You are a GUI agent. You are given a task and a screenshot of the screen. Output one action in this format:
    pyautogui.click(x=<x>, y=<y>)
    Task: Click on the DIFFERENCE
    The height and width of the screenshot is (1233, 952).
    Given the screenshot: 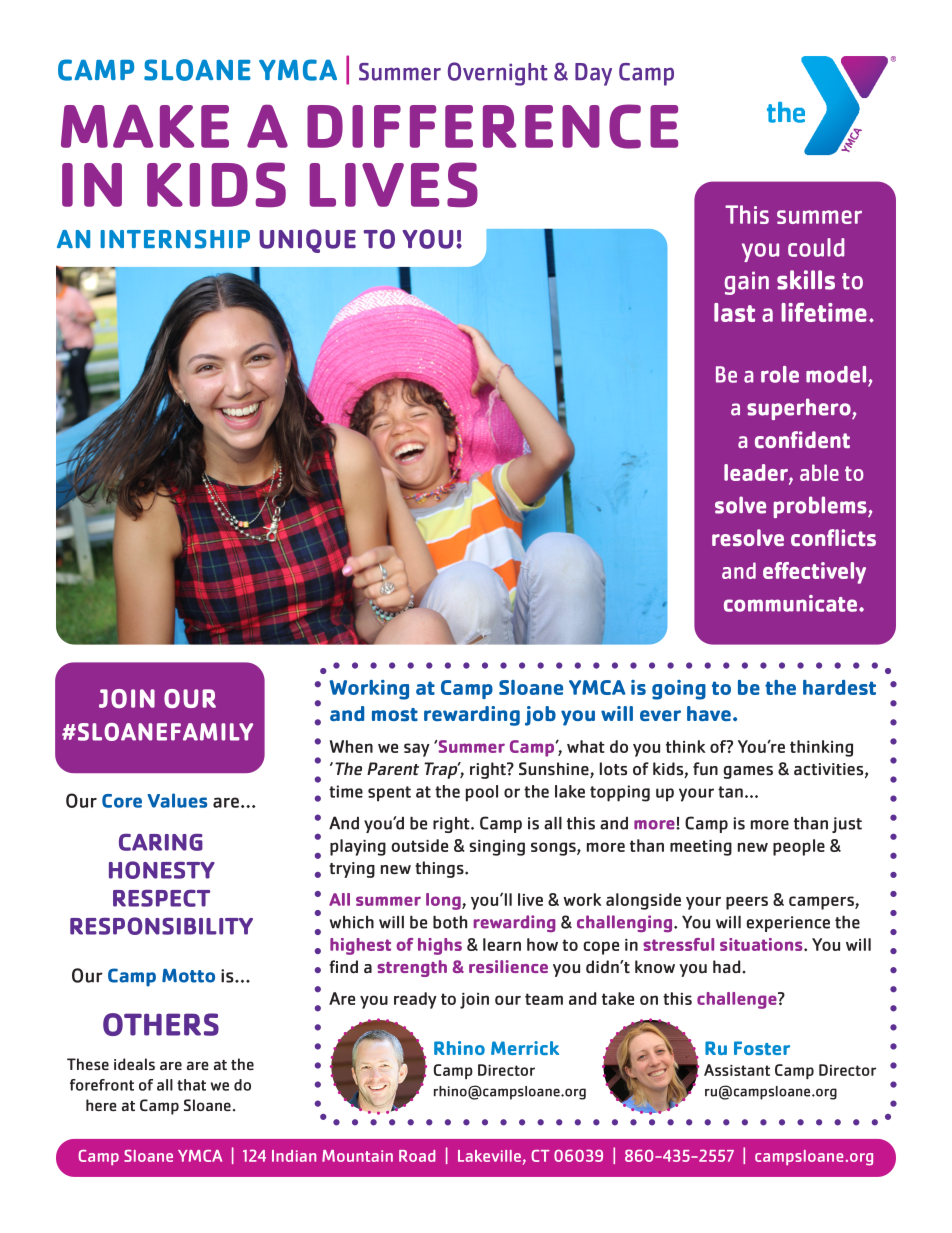 What is the action you would take?
    pyautogui.click(x=492, y=126)
